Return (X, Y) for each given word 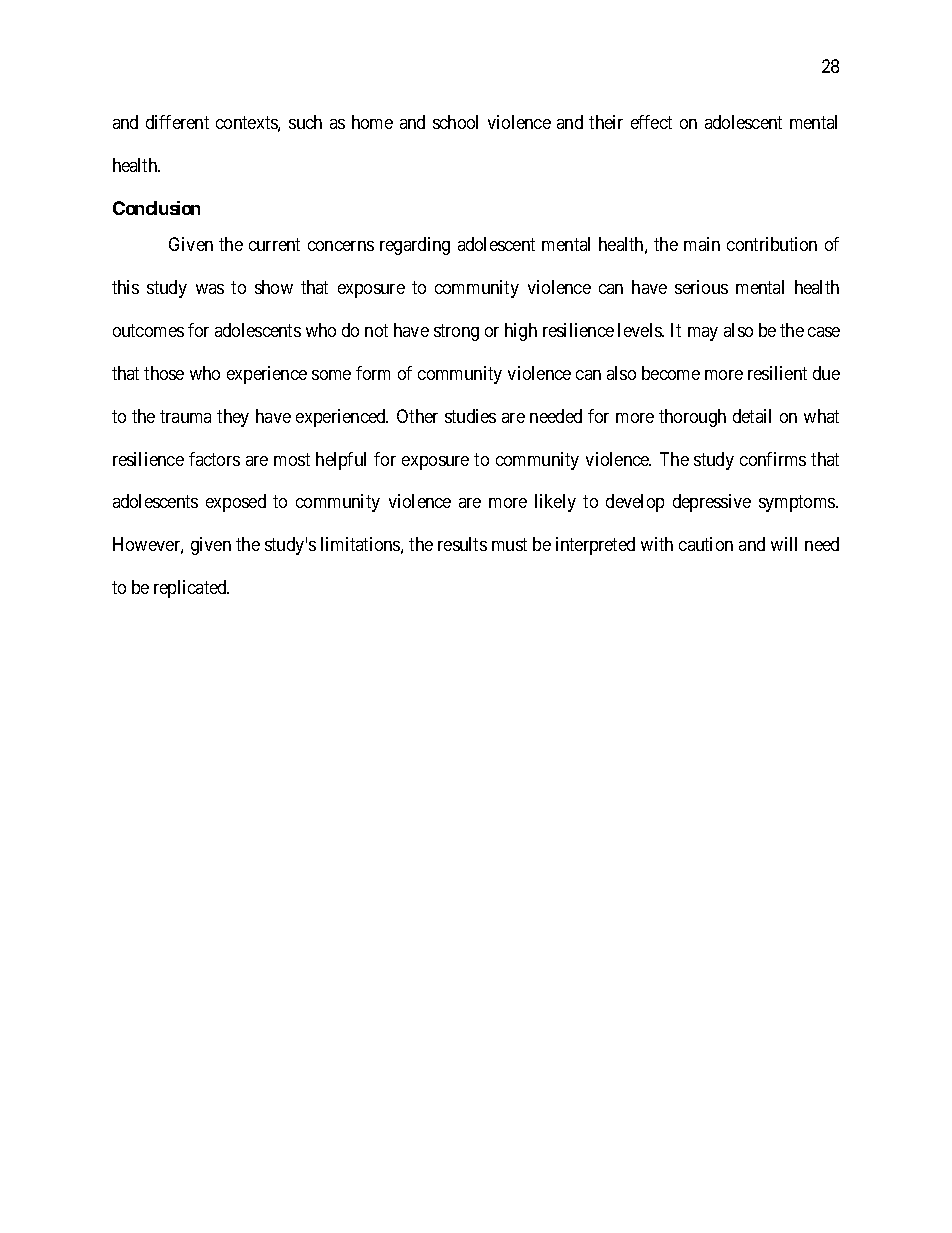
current (274, 244)
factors (214, 459)
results (462, 544)
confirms (773, 459)
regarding (415, 246)
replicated (191, 589)
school (455, 122)
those (164, 373)
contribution (772, 244)
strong (456, 332)
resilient (777, 373)
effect (651, 122)
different (177, 122)
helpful (341, 461)
